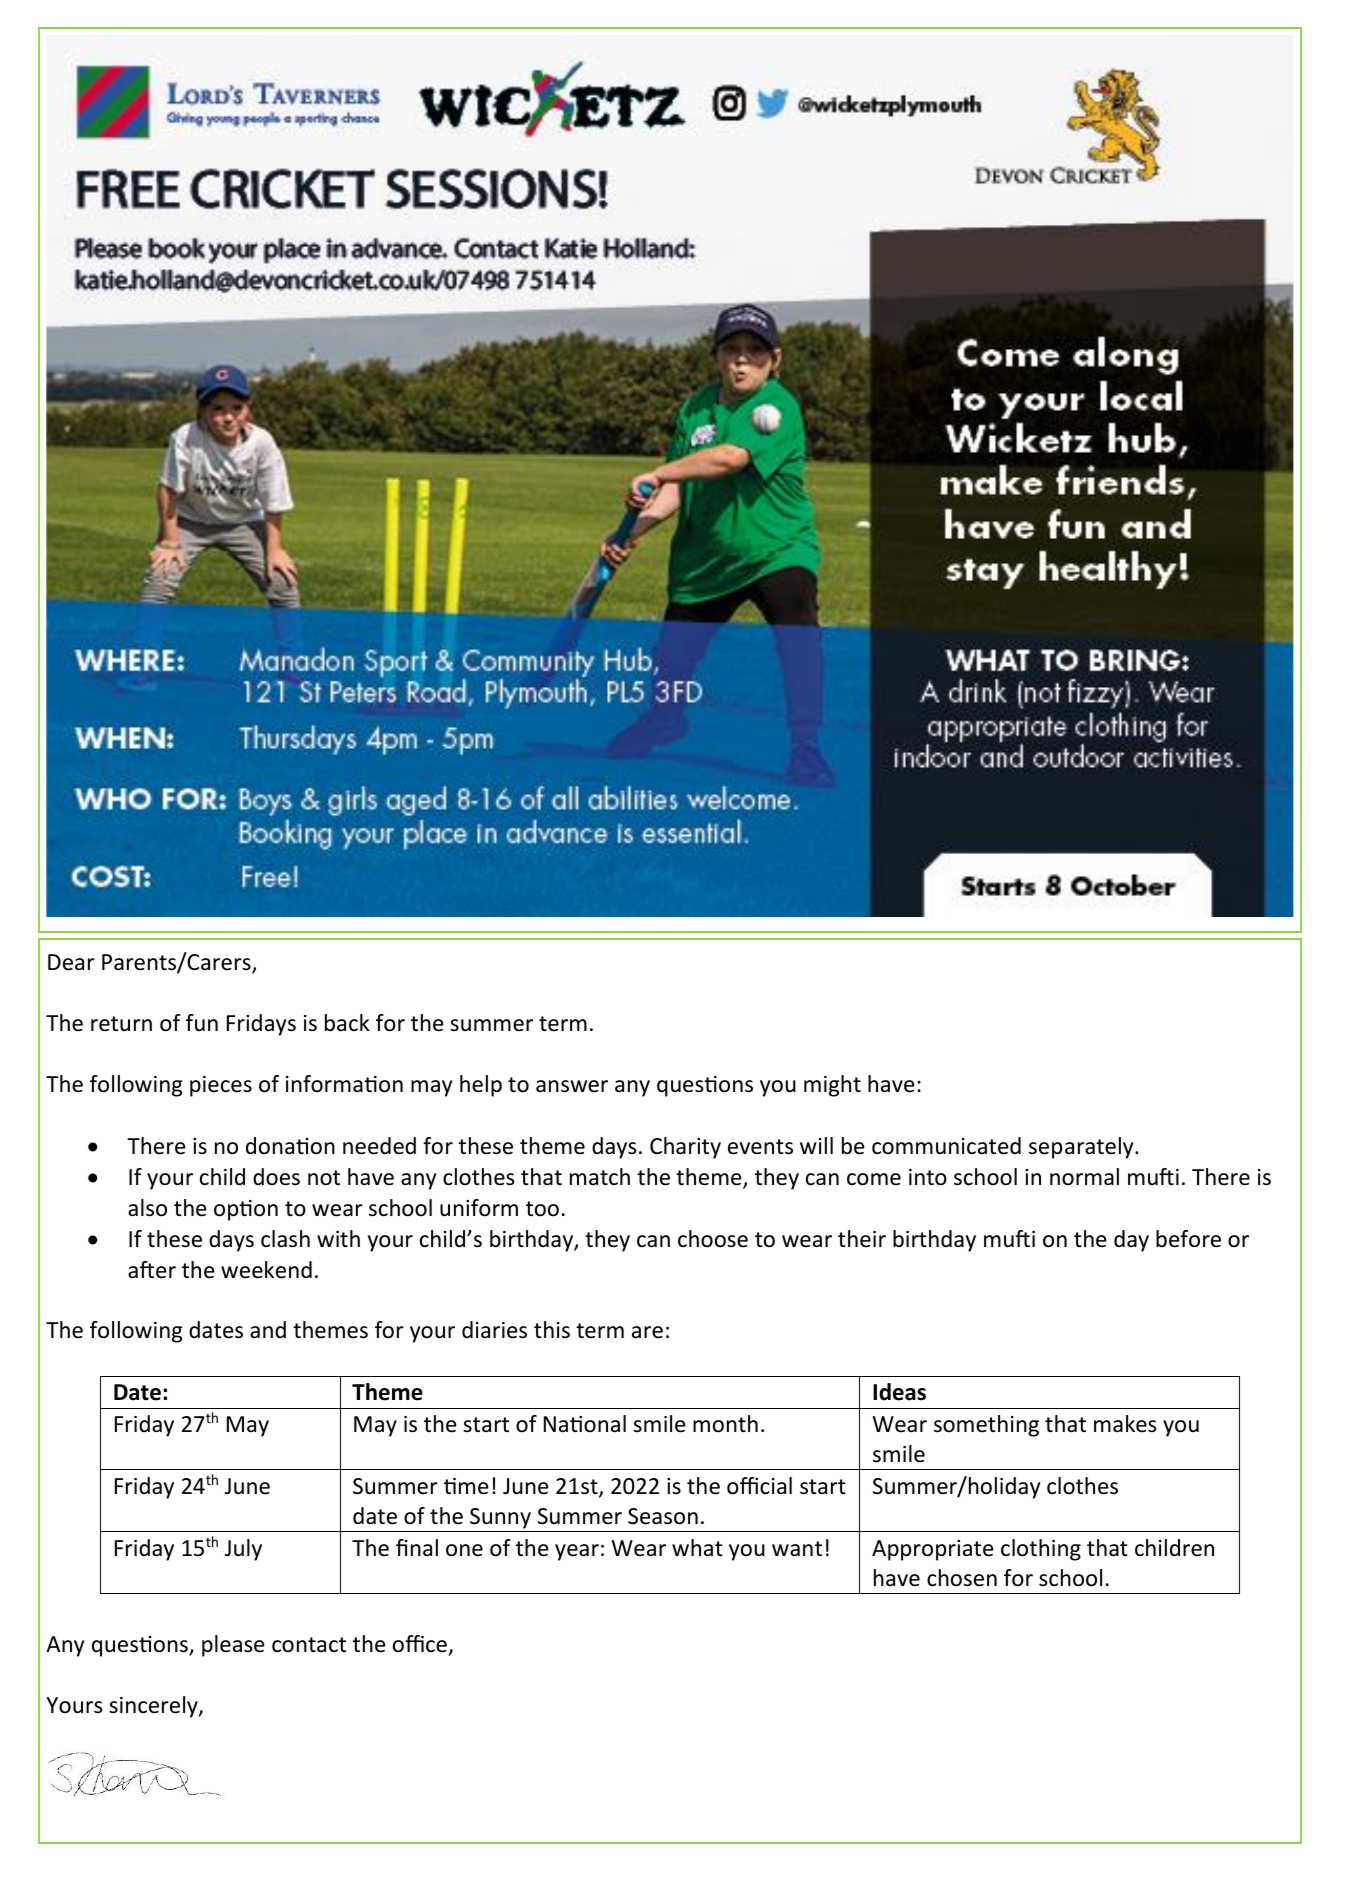  What do you see at coordinates (152, 1270) in the screenshot?
I see `after` at bounding box center [152, 1270].
